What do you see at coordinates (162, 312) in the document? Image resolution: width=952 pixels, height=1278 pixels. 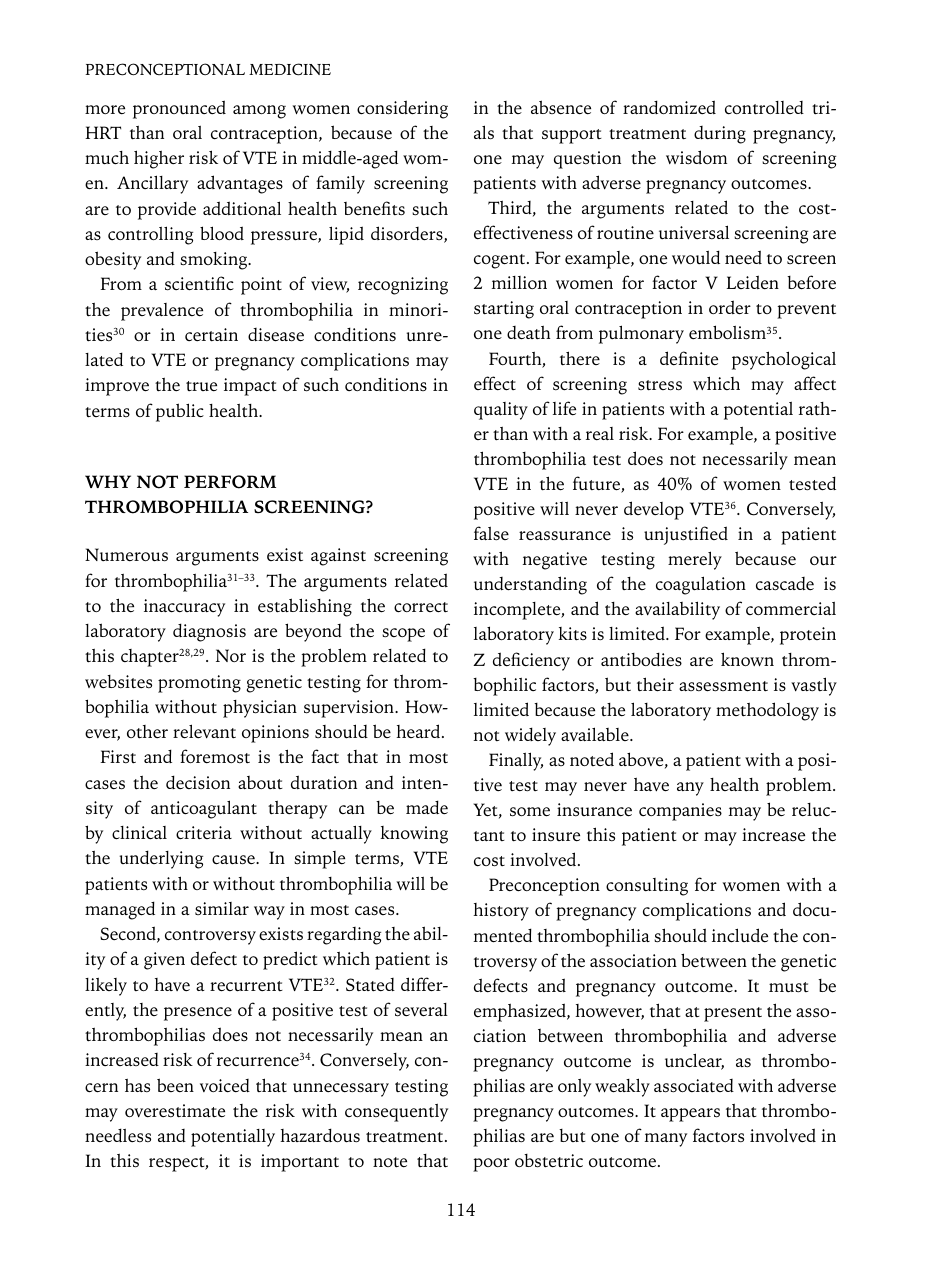 I see `prevalence` at bounding box center [162, 312].
